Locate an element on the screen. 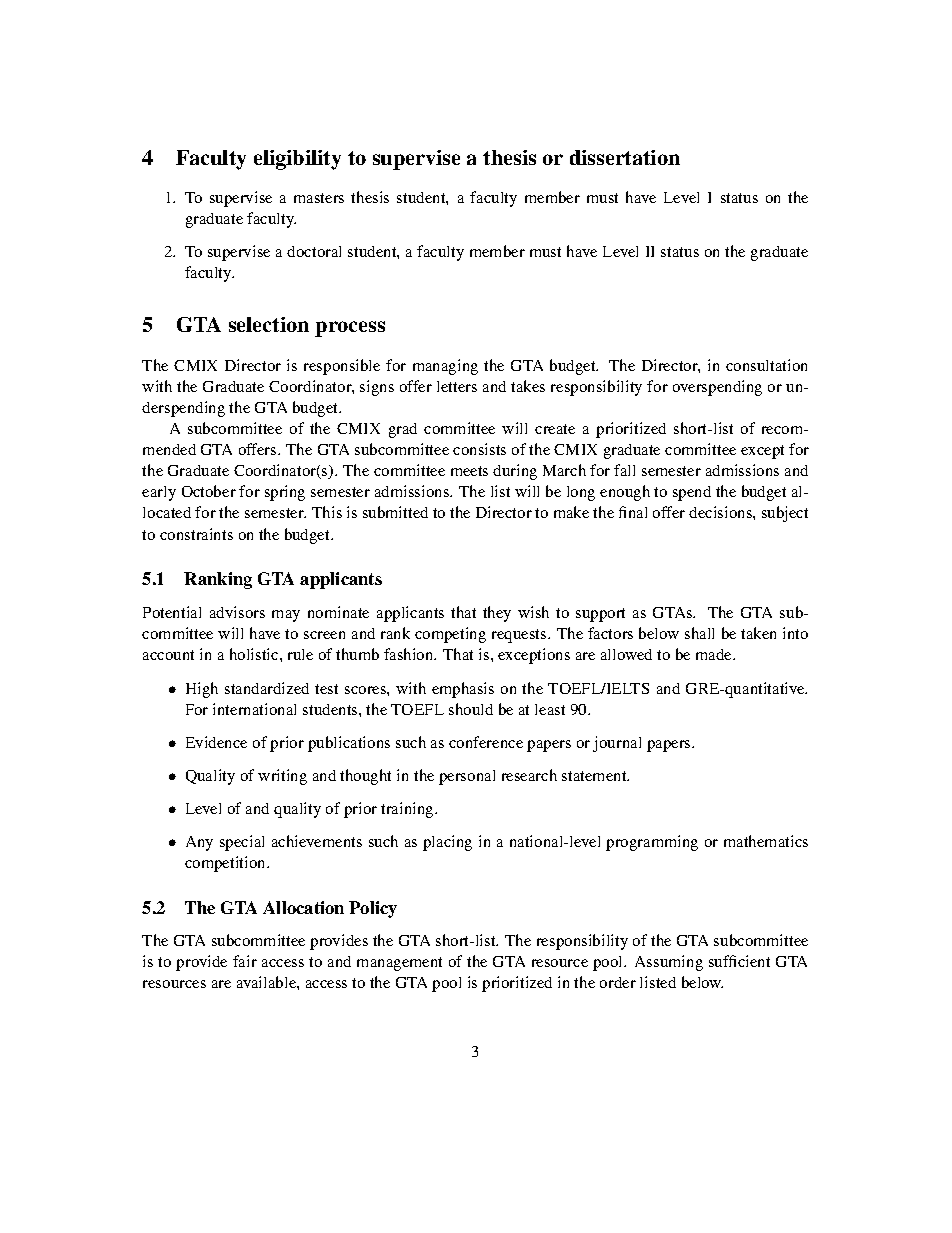 This screenshot has height=1233, width=952. advisors is located at coordinates (237, 612).
